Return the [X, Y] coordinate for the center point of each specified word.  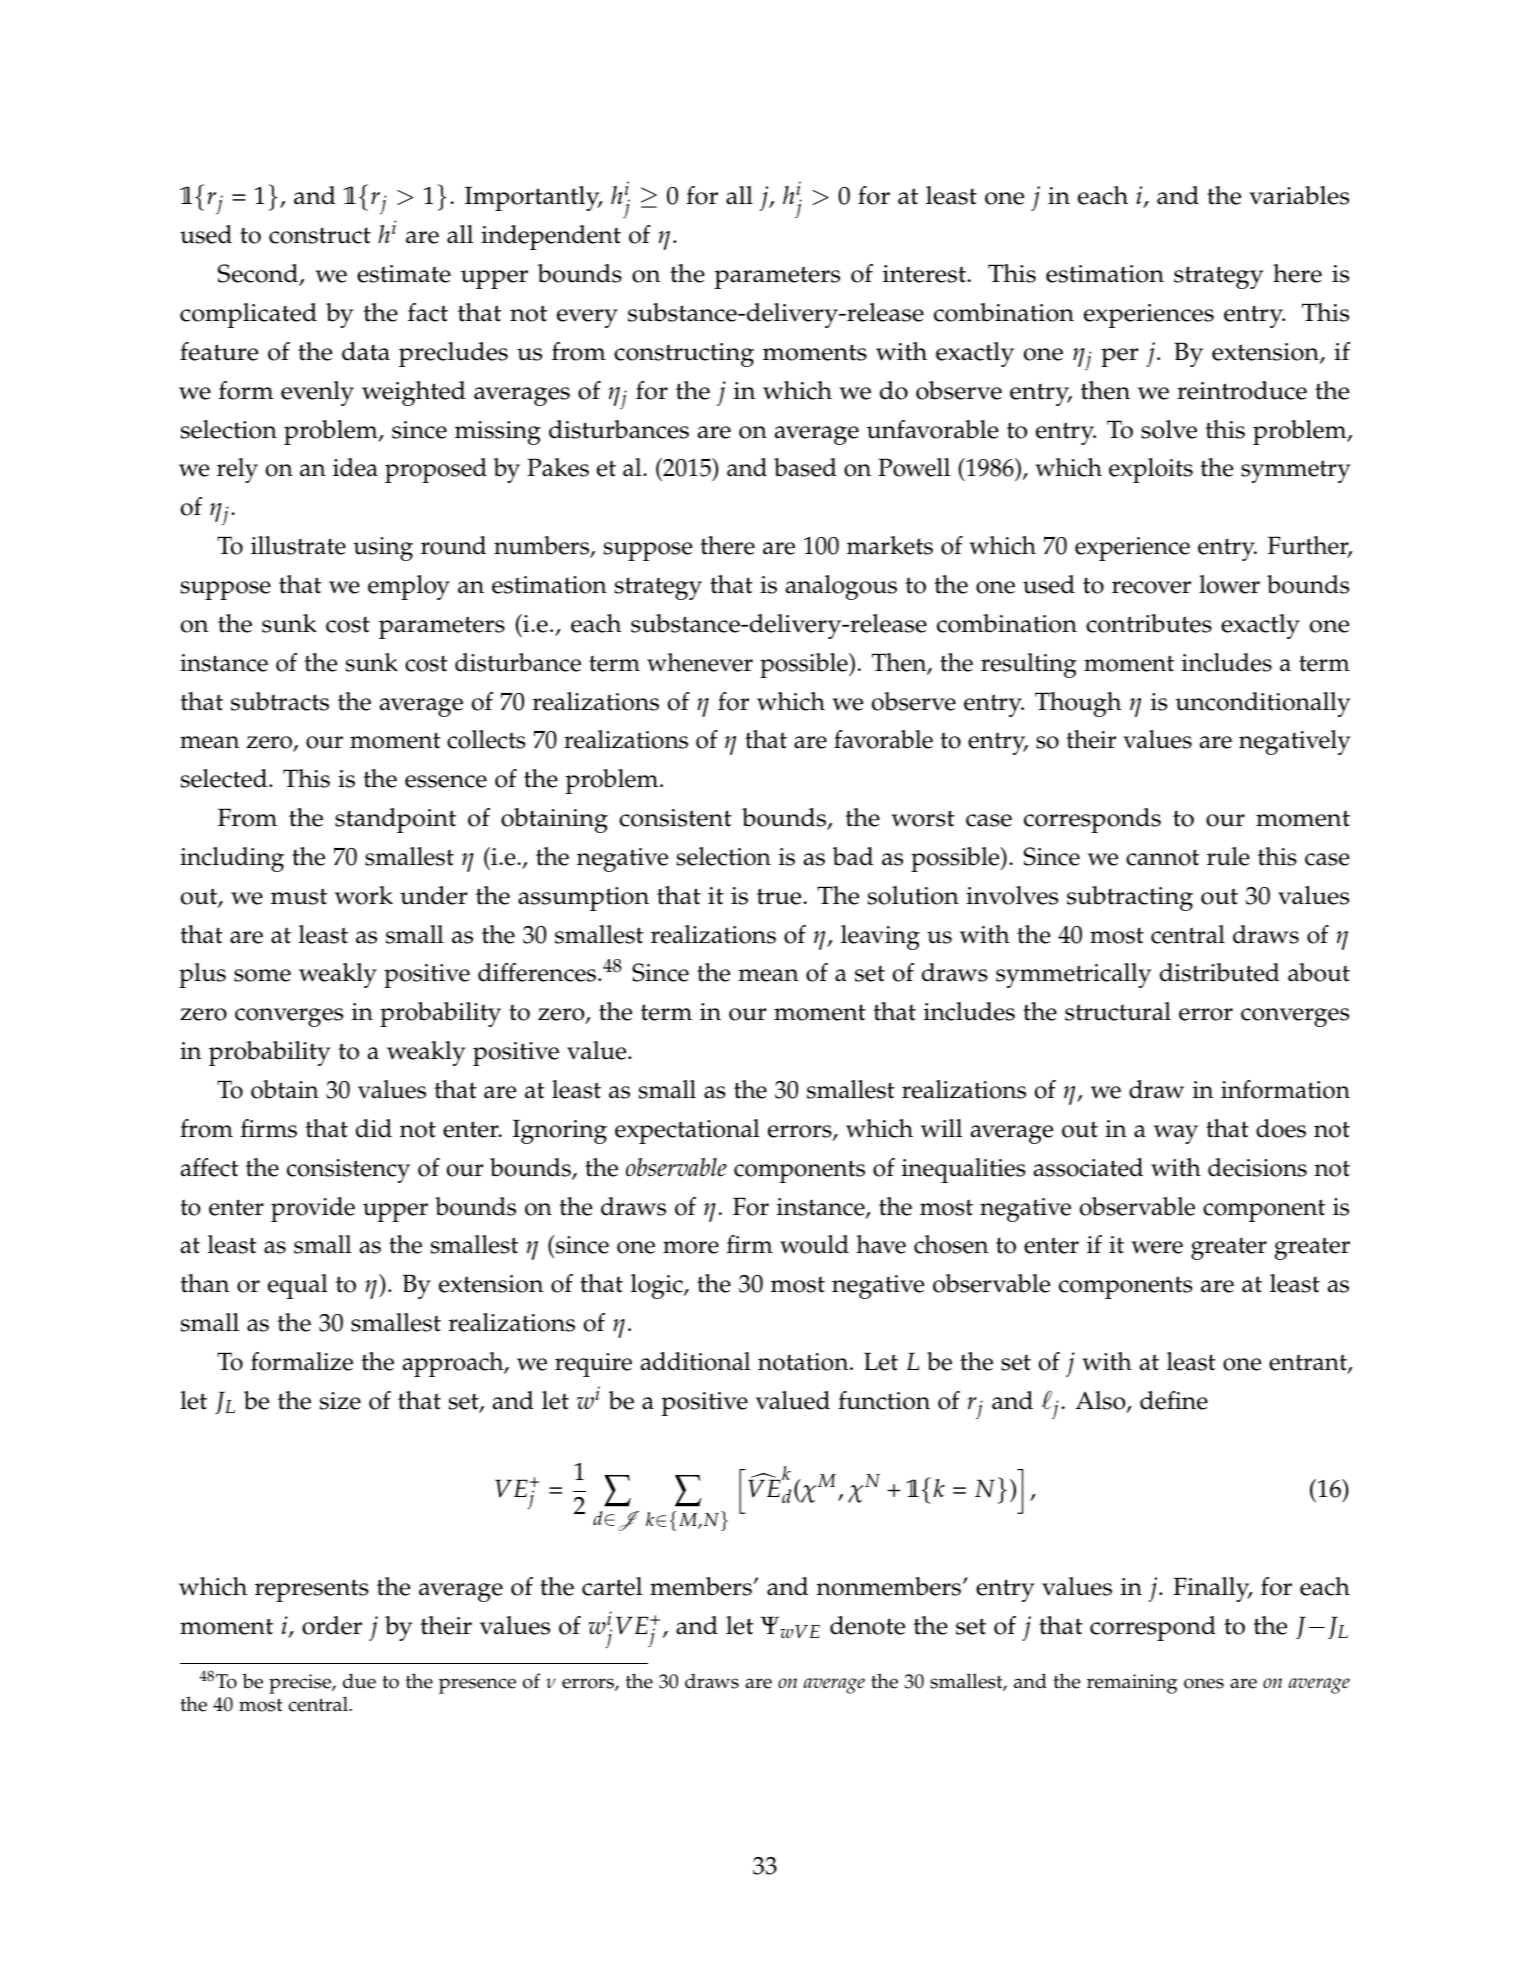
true [779, 896]
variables [1299, 195]
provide [313, 1209]
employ [409, 587]
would [814, 1244]
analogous [841, 587]
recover [1151, 587]
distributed [1220, 972]
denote [867, 1625]
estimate [404, 274]
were [1157, 1247]
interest [924, 274]
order [332, 1625]
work [364, 895]
